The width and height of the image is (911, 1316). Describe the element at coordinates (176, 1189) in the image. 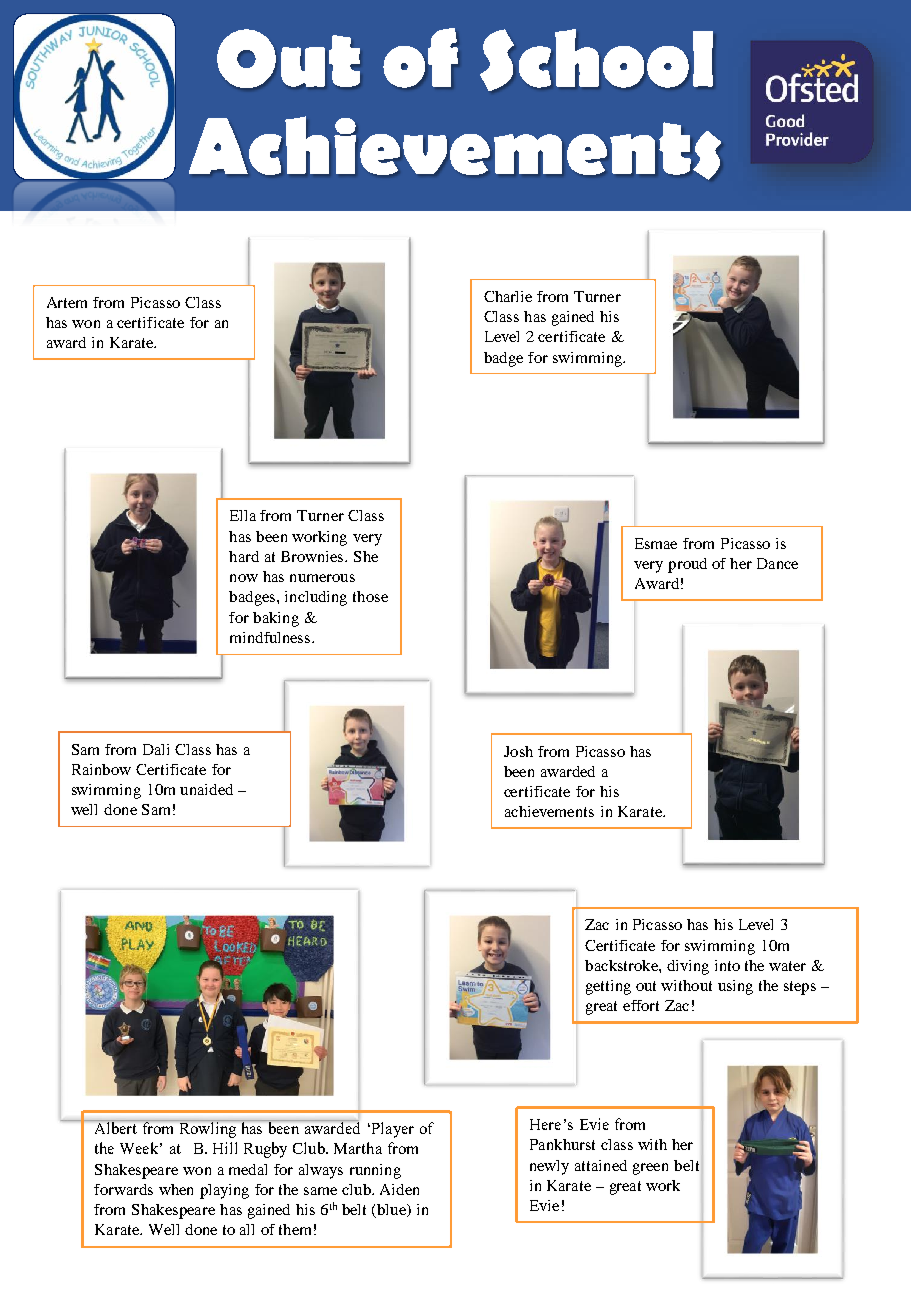

I see `when` at that location.
